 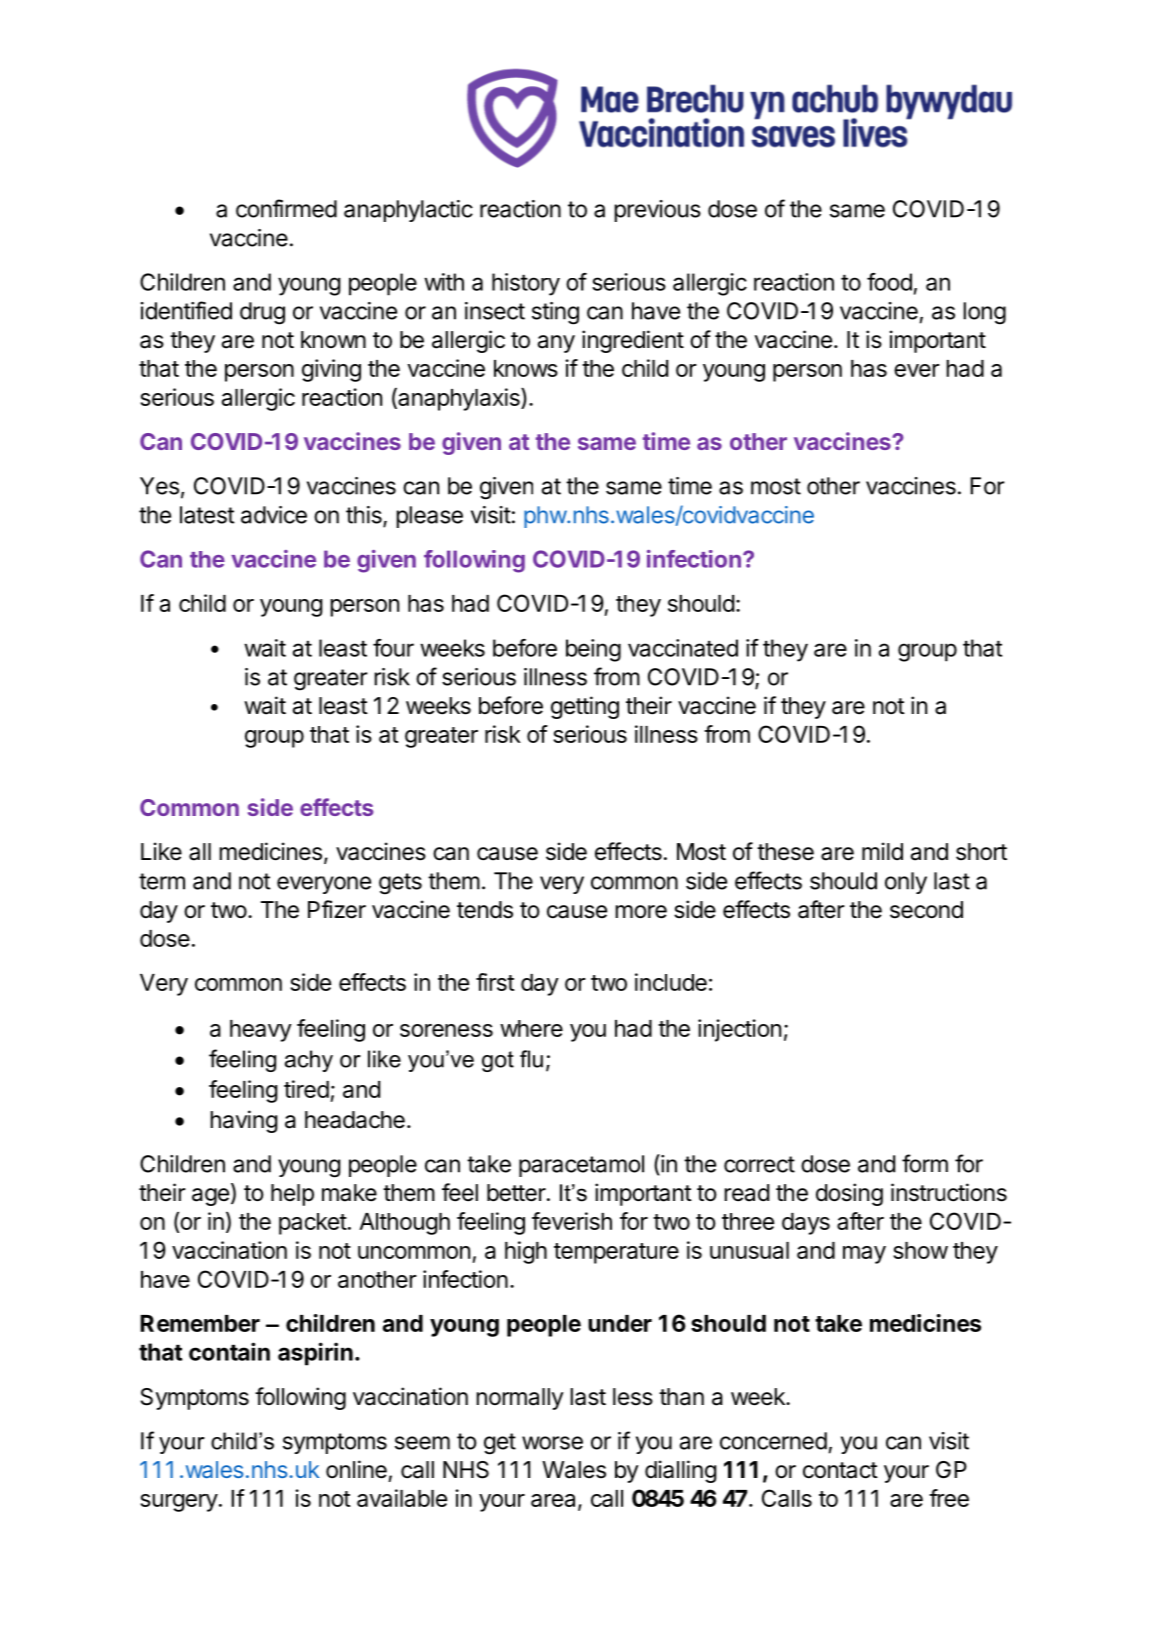 What do you see at coordinates (552, 1443) in the page?
I see `worse` at bounding box center [552, 1443].
